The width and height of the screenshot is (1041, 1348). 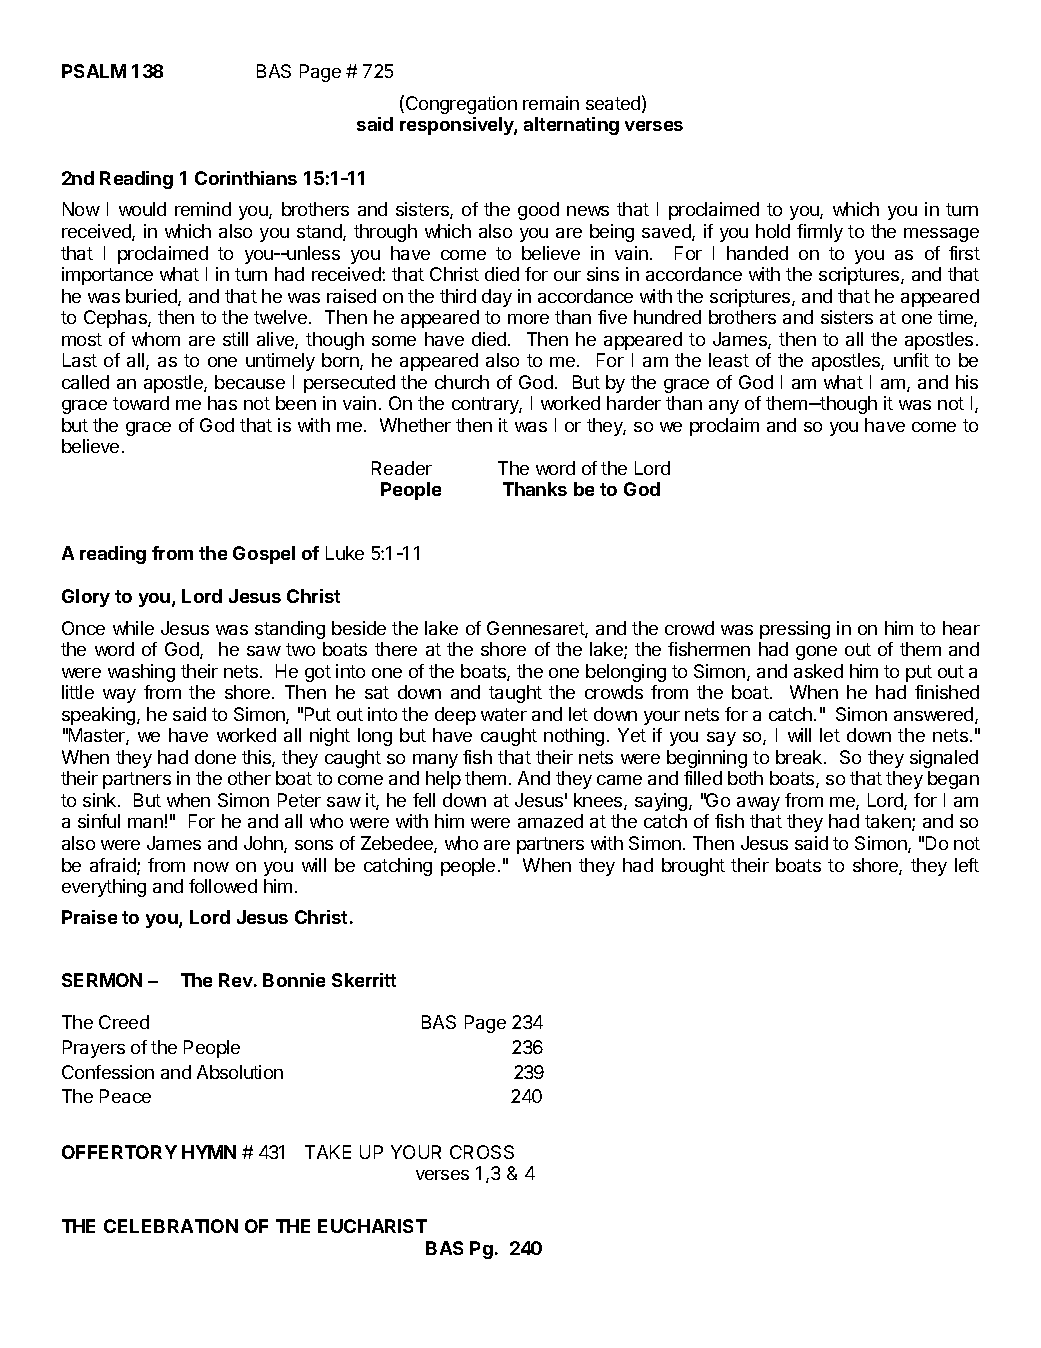 I want to click on taught, so click(x=515, y=694).
